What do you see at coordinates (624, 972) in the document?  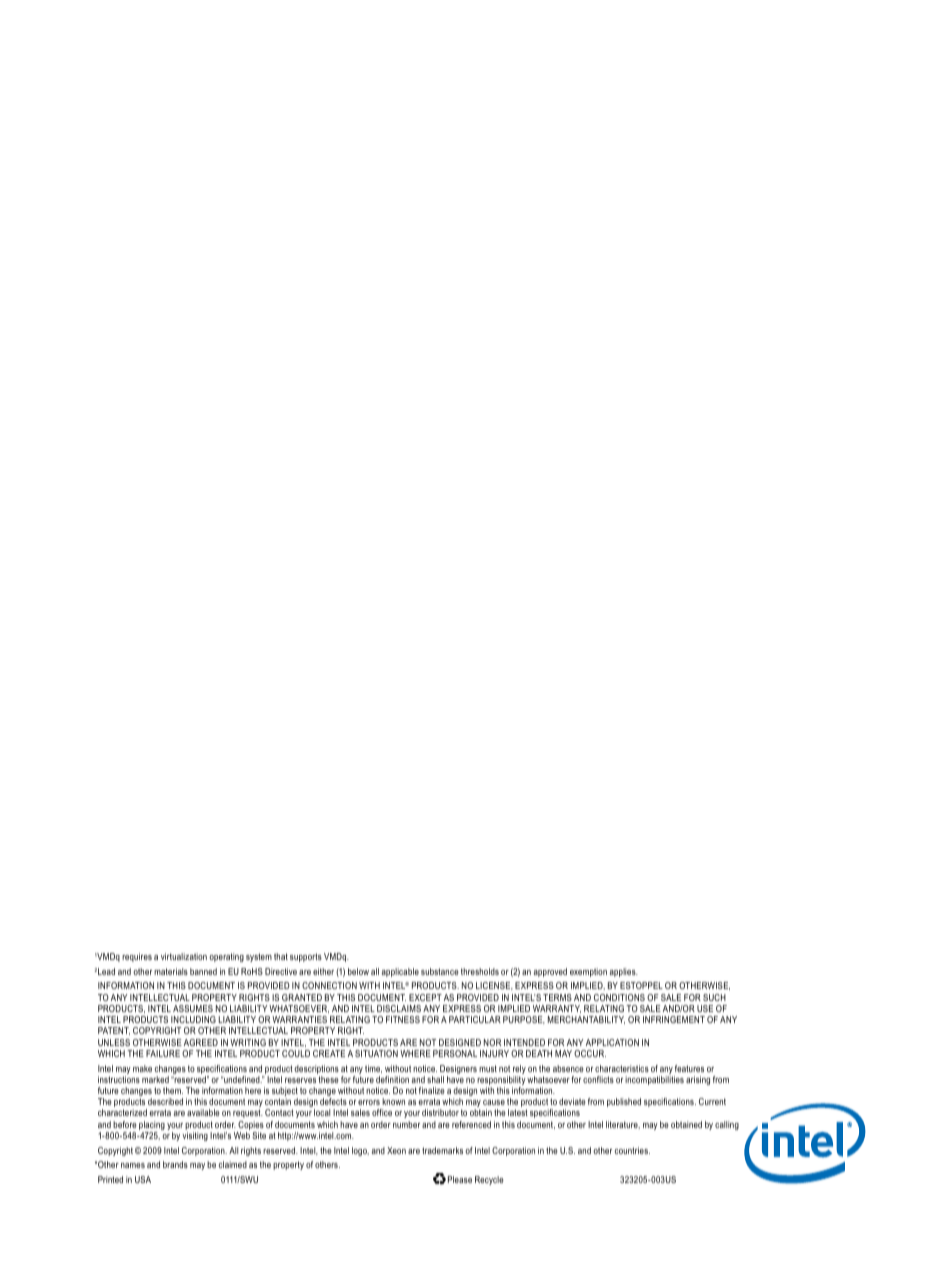 I see `applies` at bounding box center [624, 972].
